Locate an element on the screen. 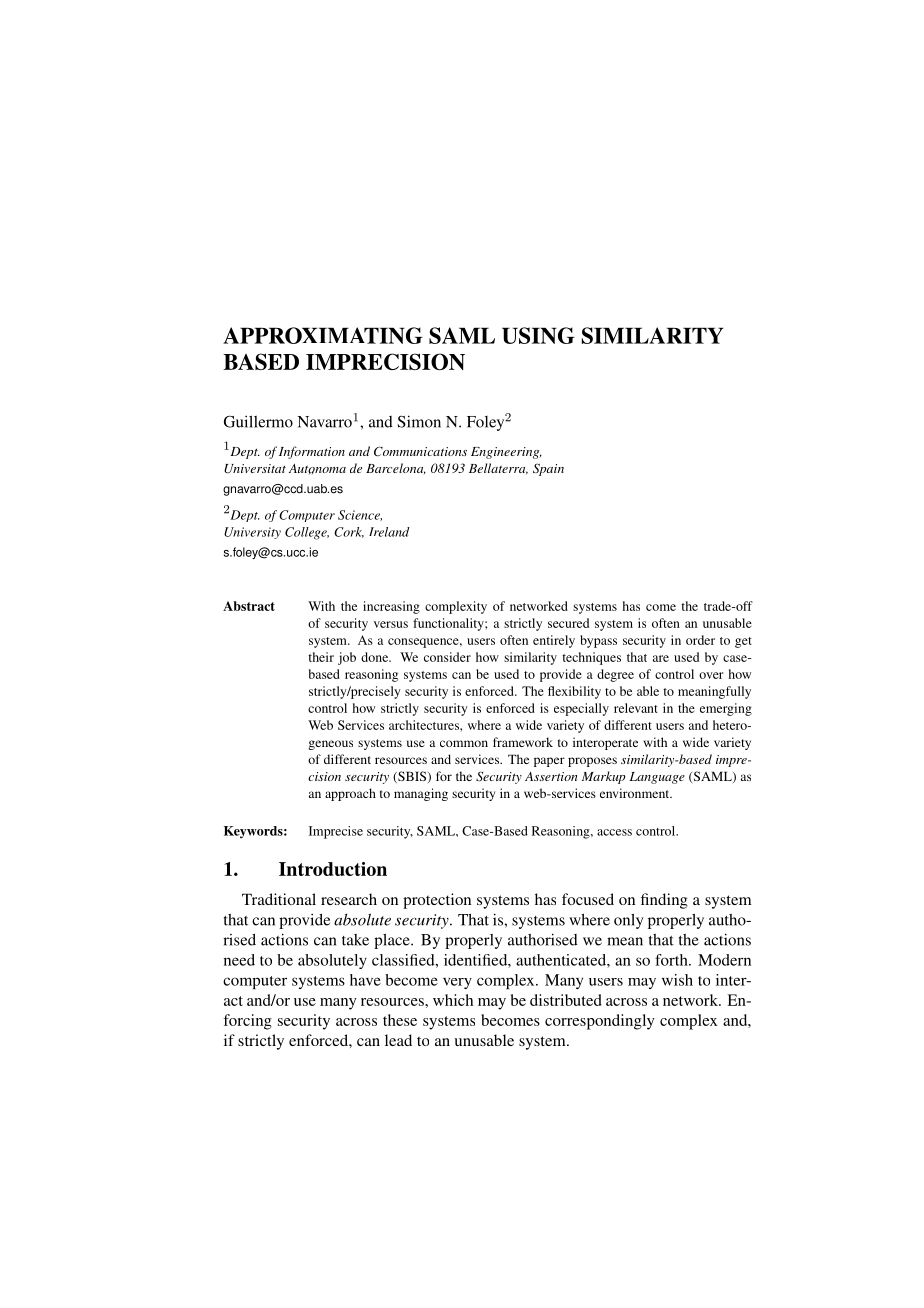 The image size is (924, 1308). consider is located at coordinates (447, 657).
